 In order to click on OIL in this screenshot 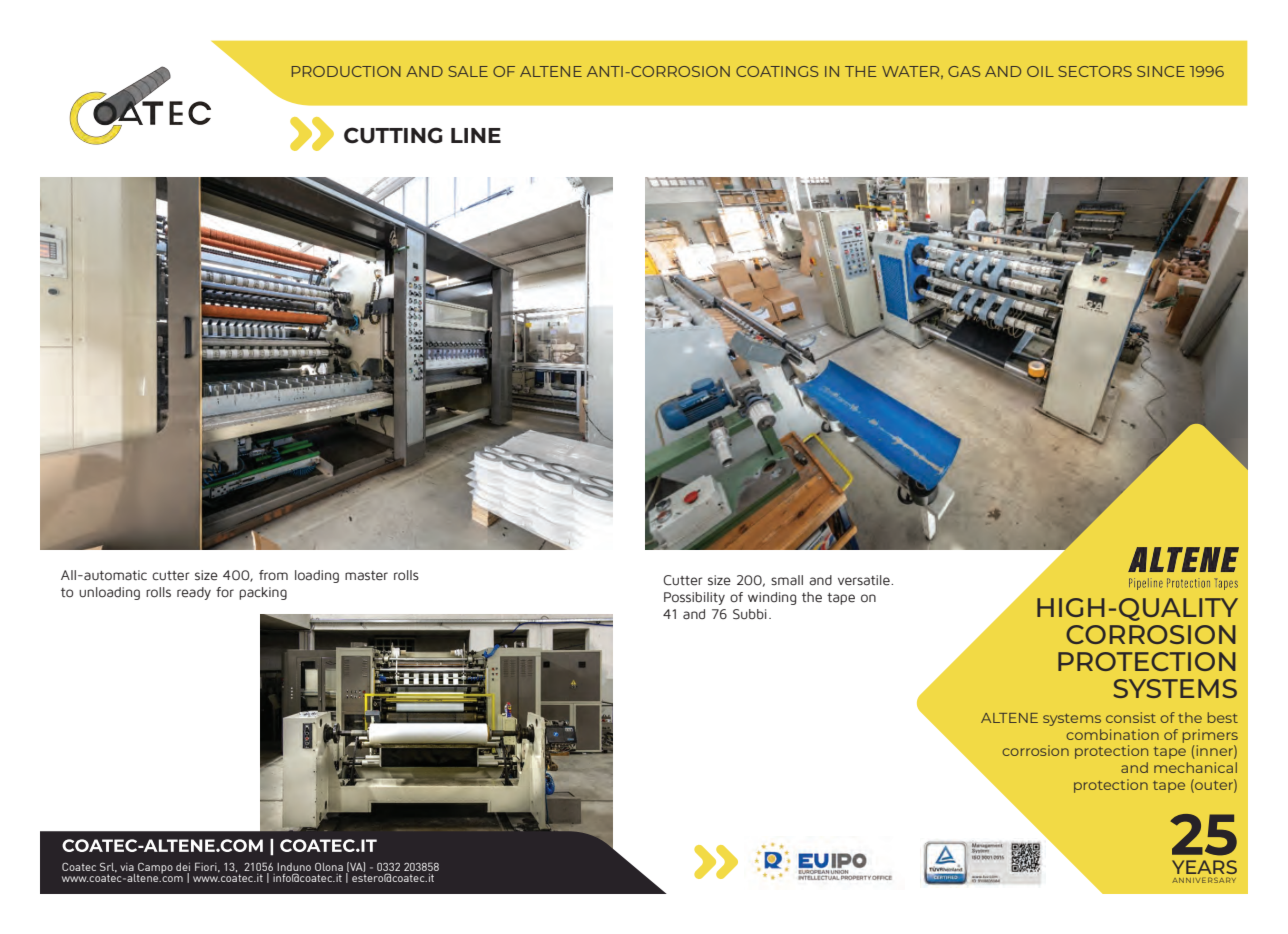, I will do `click(1040, 71)`.
